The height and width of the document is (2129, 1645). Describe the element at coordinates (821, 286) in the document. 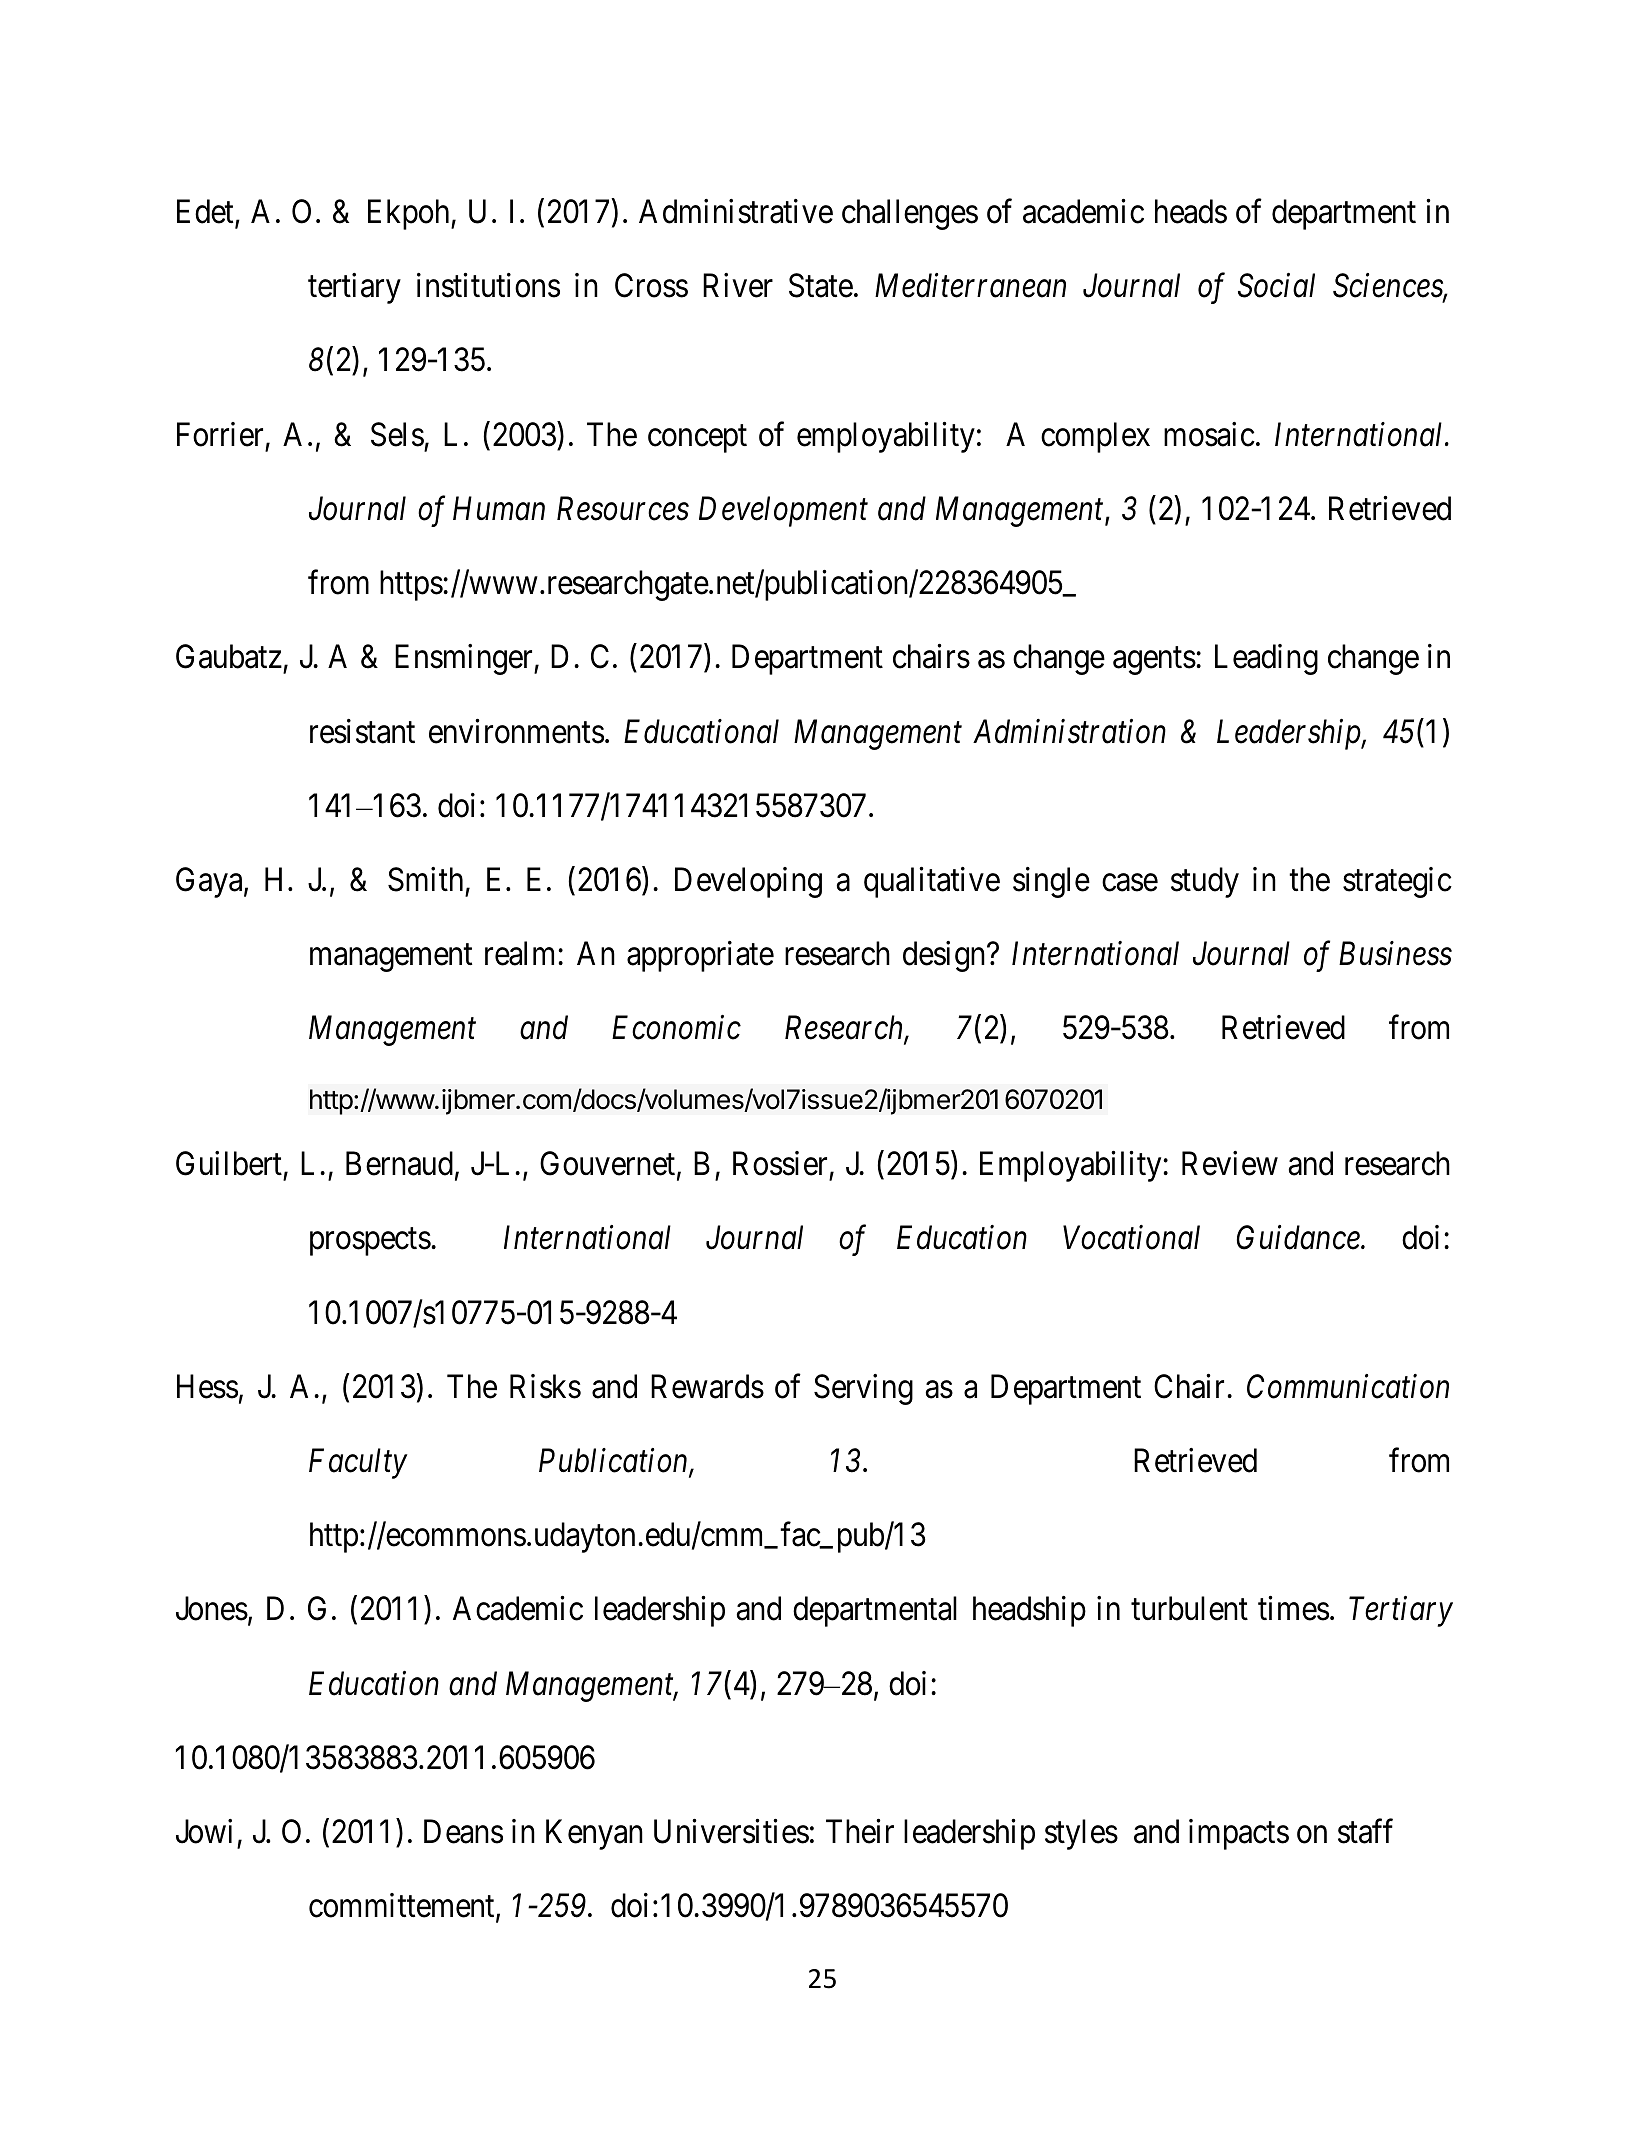

I see `State` at that location.
